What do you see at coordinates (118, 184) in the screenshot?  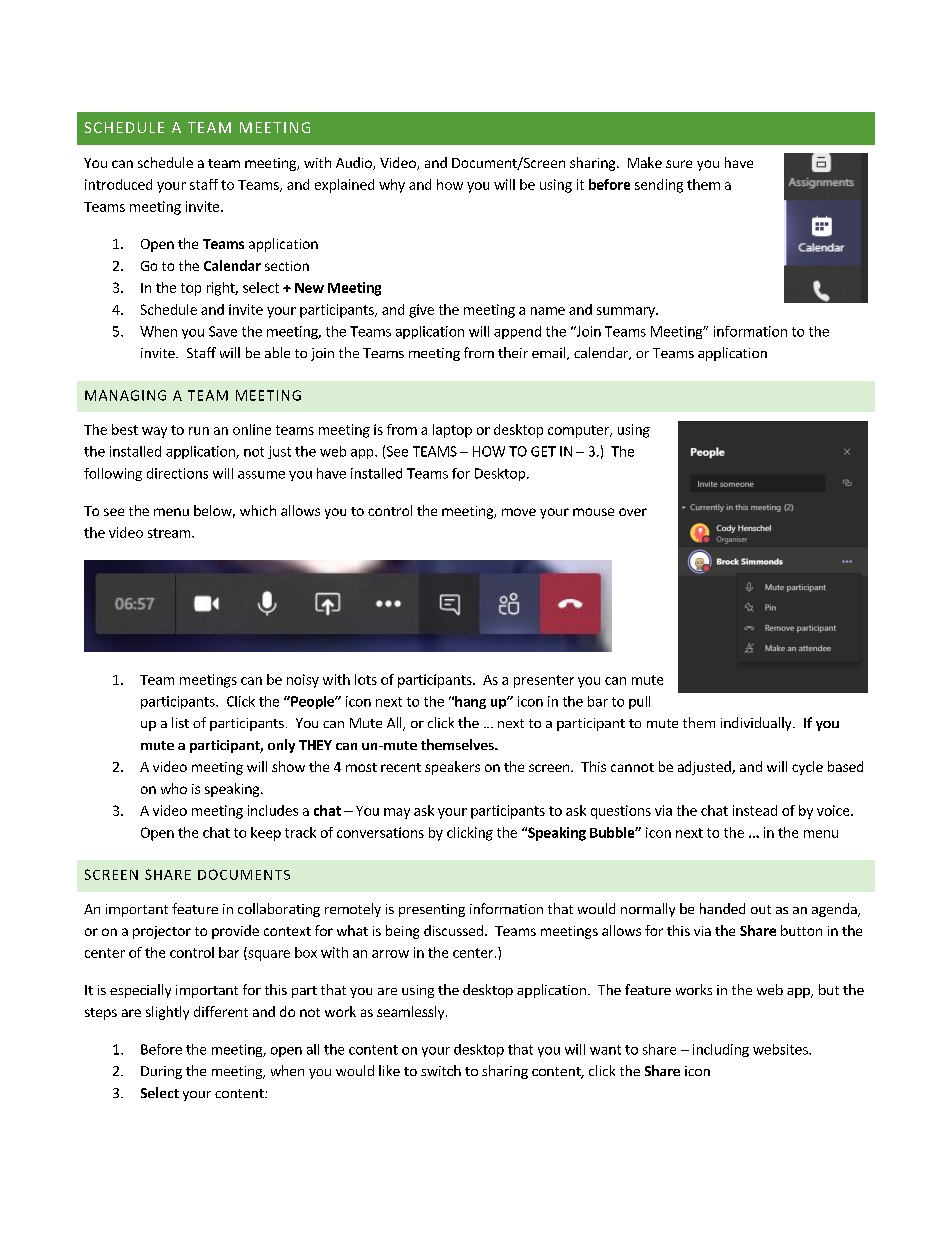 I see `introduced` at bounding box center [118, 184].
